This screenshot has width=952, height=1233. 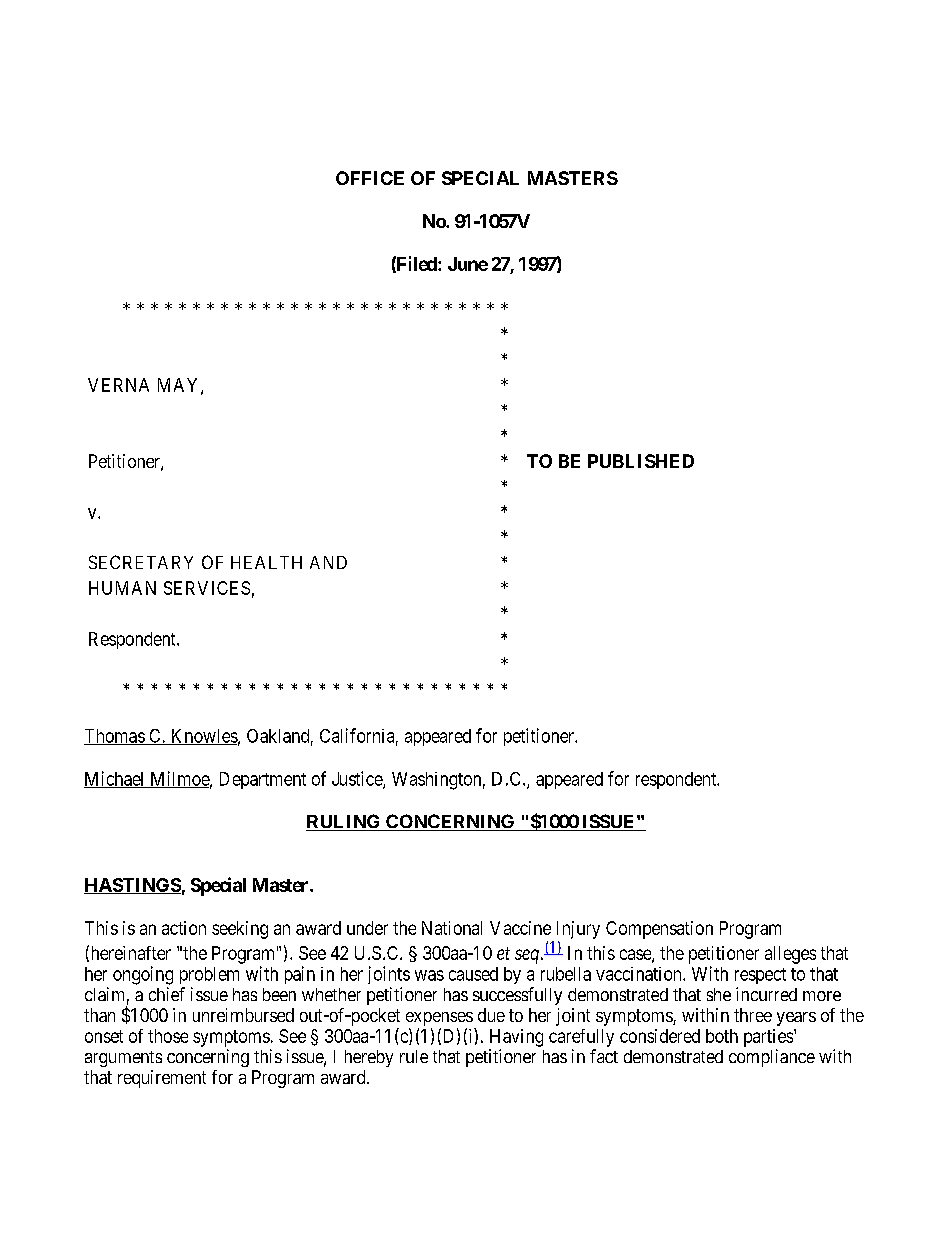 I want to click on OFFICE, so click(x=370, y=178).
